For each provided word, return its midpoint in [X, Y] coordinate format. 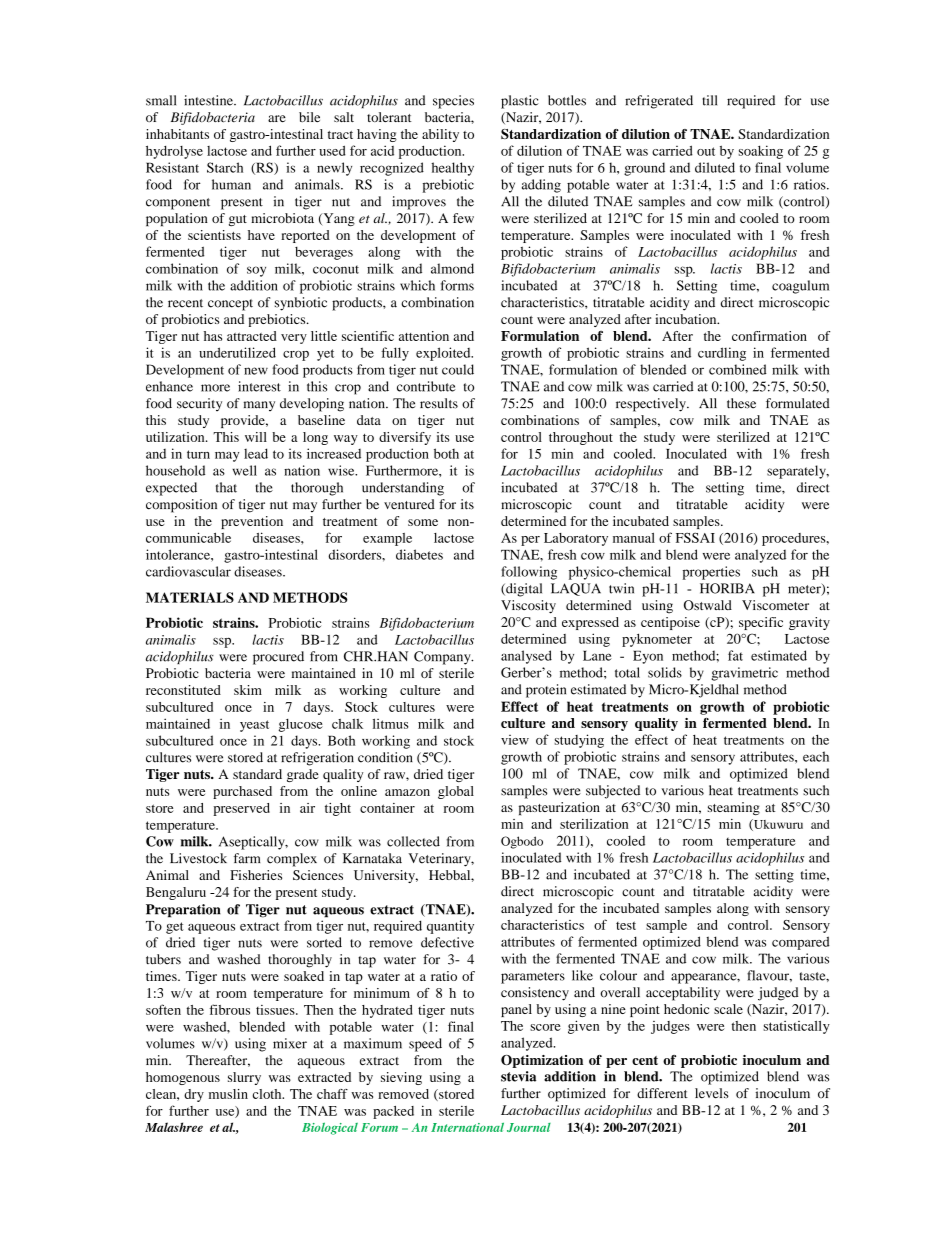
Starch [225, 167]
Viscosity [528, 607]
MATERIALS [190, 597]
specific [761, 623]
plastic [520, 102]
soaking [761, 152]
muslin [228, 1094]
